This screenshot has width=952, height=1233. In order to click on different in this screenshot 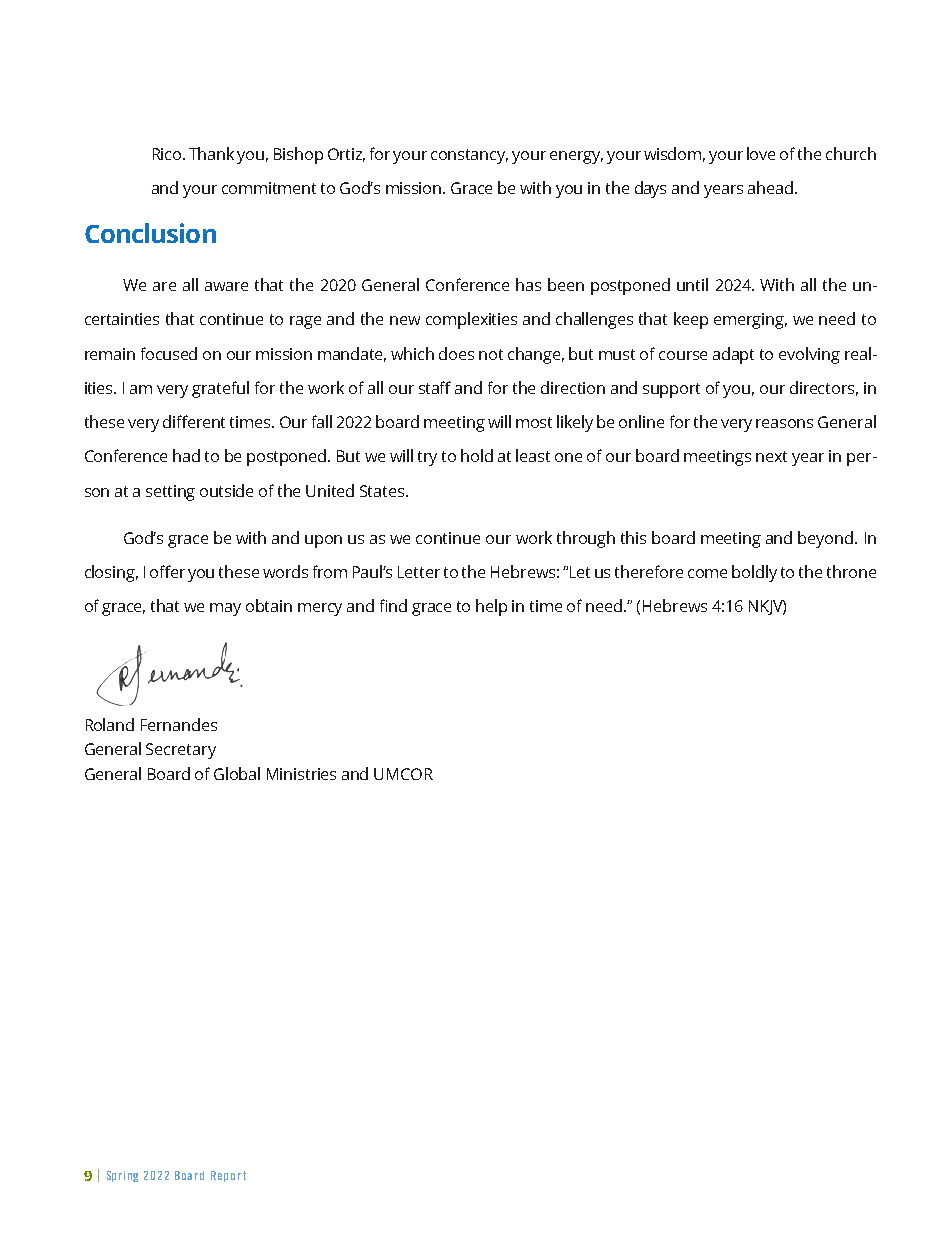, I will do `click(194, 421)`.
